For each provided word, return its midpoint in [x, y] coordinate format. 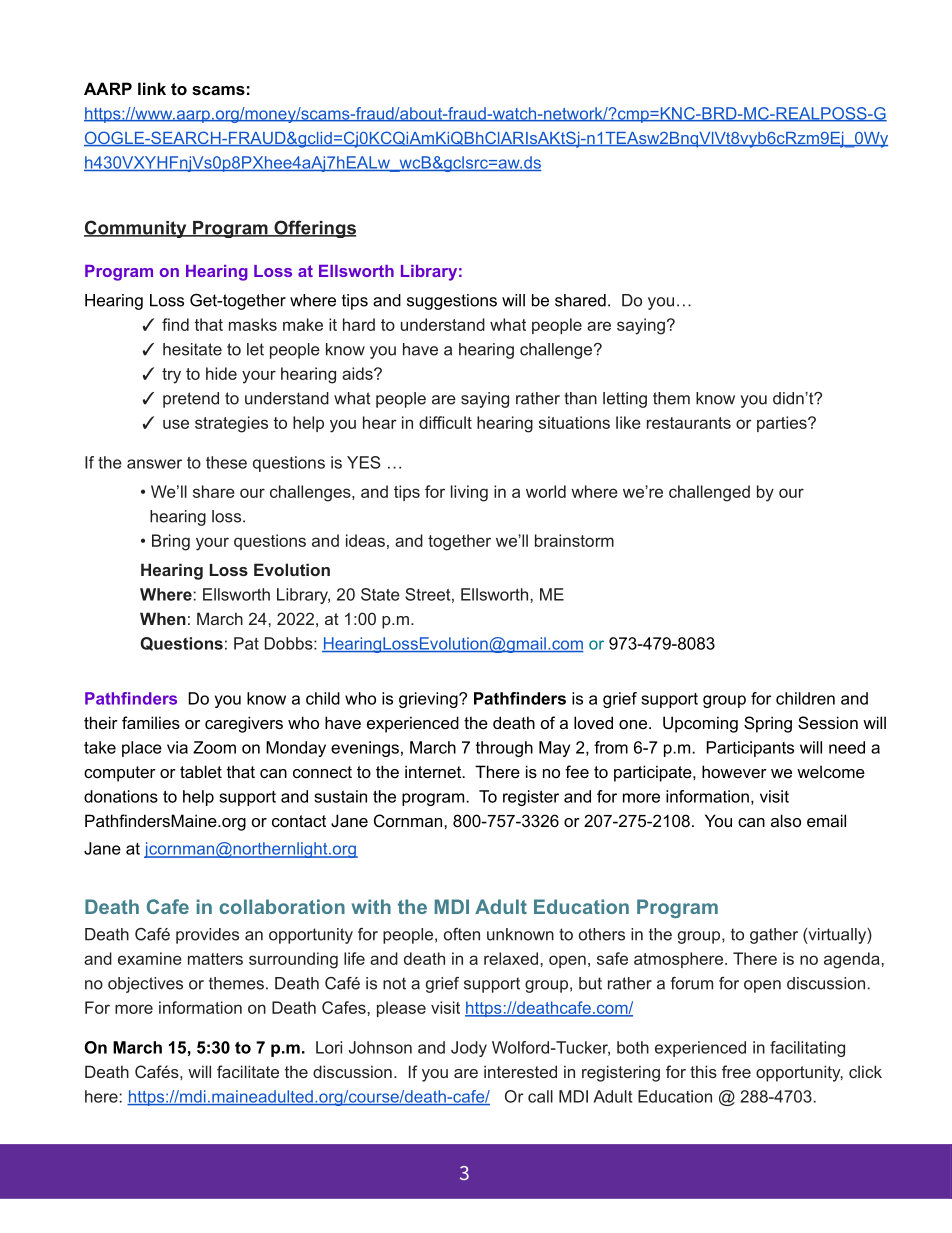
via [177, 747]
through [504, 749]
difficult [445, 422]
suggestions [452, 302]
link [152, 88]
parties [783, 424]
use [176, 424]
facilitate [248, 1071]
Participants [750, 749]
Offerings [314, 229]
